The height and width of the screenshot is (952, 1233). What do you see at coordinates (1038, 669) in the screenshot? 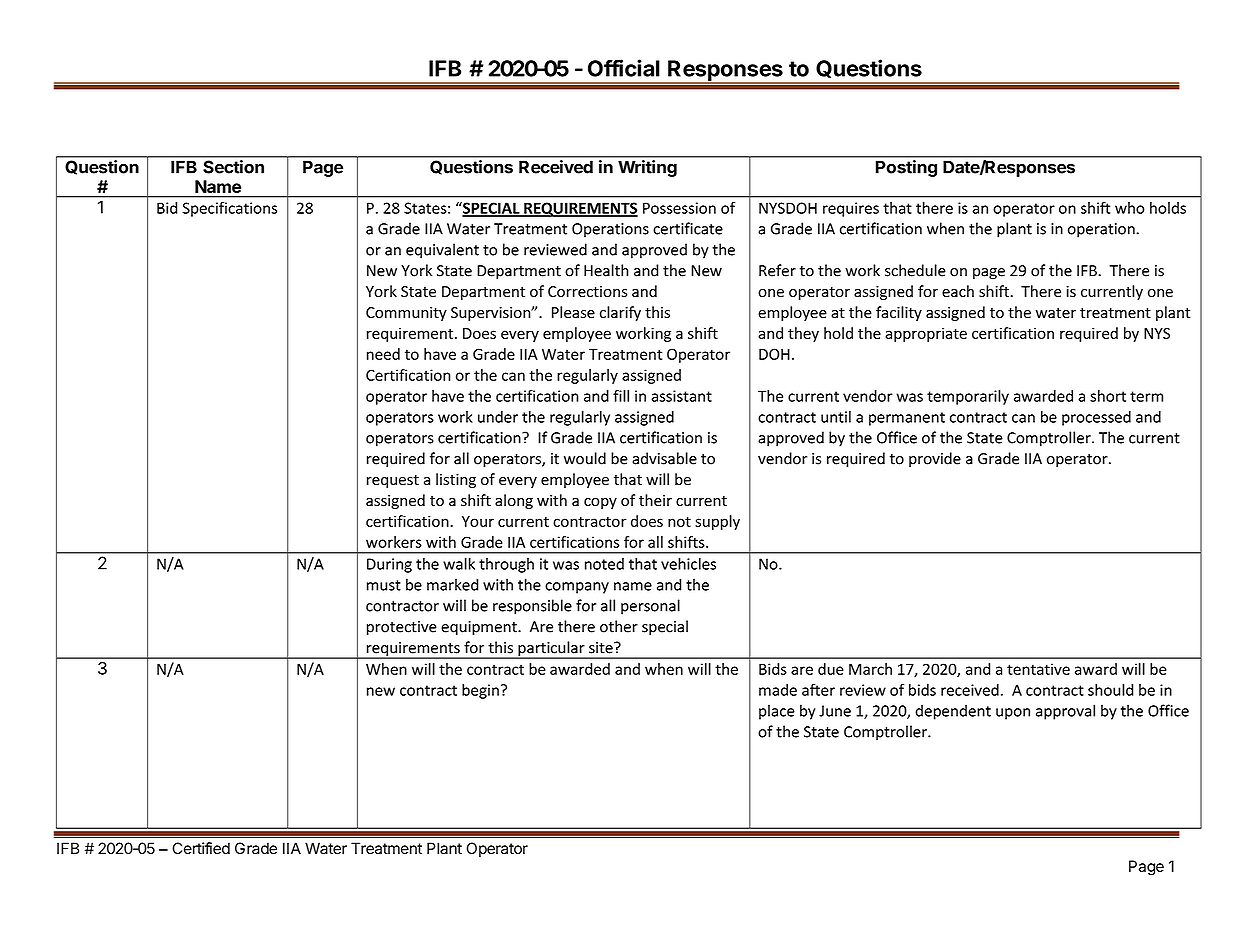
I see `tentative` at bounding box center [1038, 669].
